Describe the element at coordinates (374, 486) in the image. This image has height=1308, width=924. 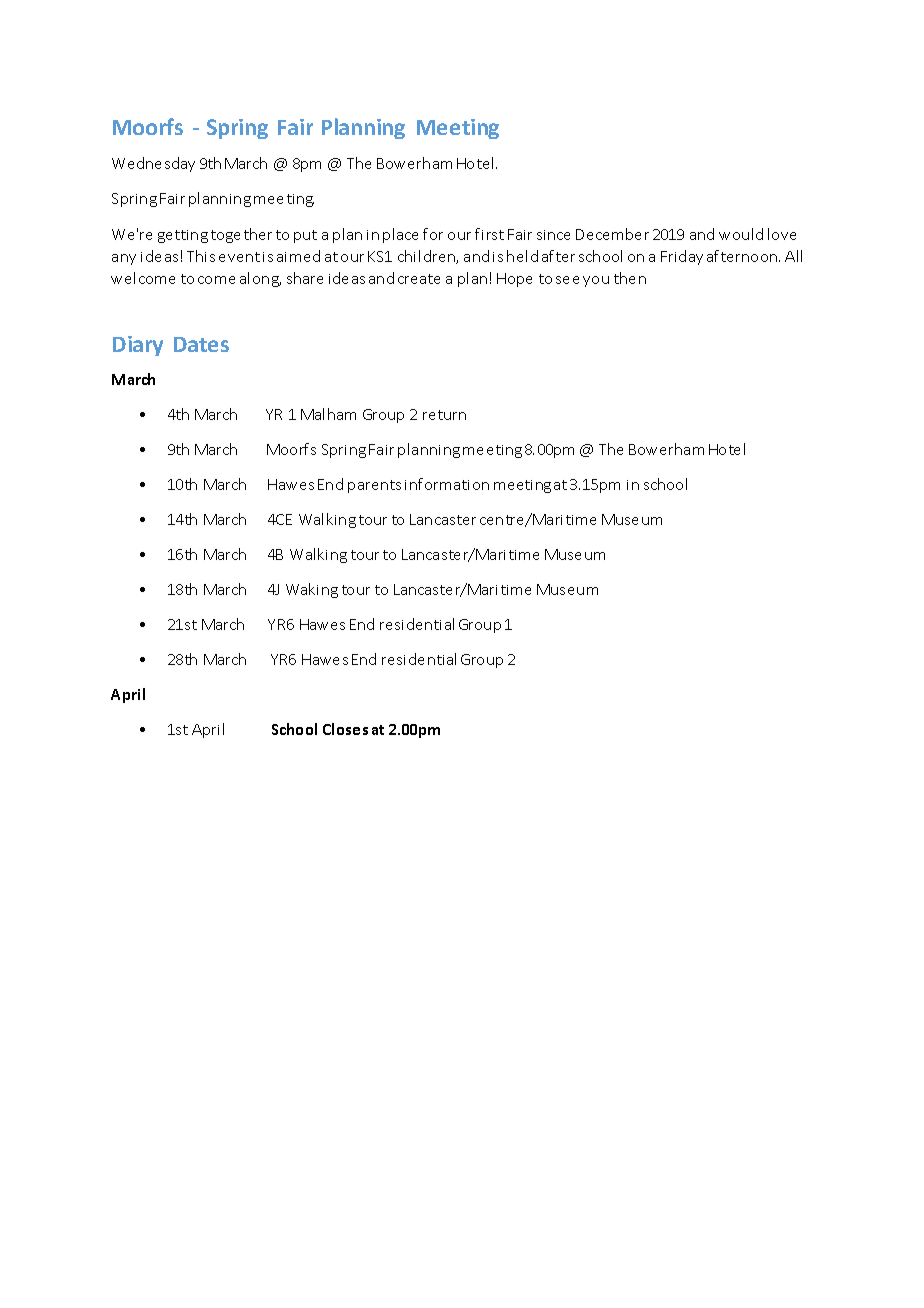
I see `parents` at that location.
